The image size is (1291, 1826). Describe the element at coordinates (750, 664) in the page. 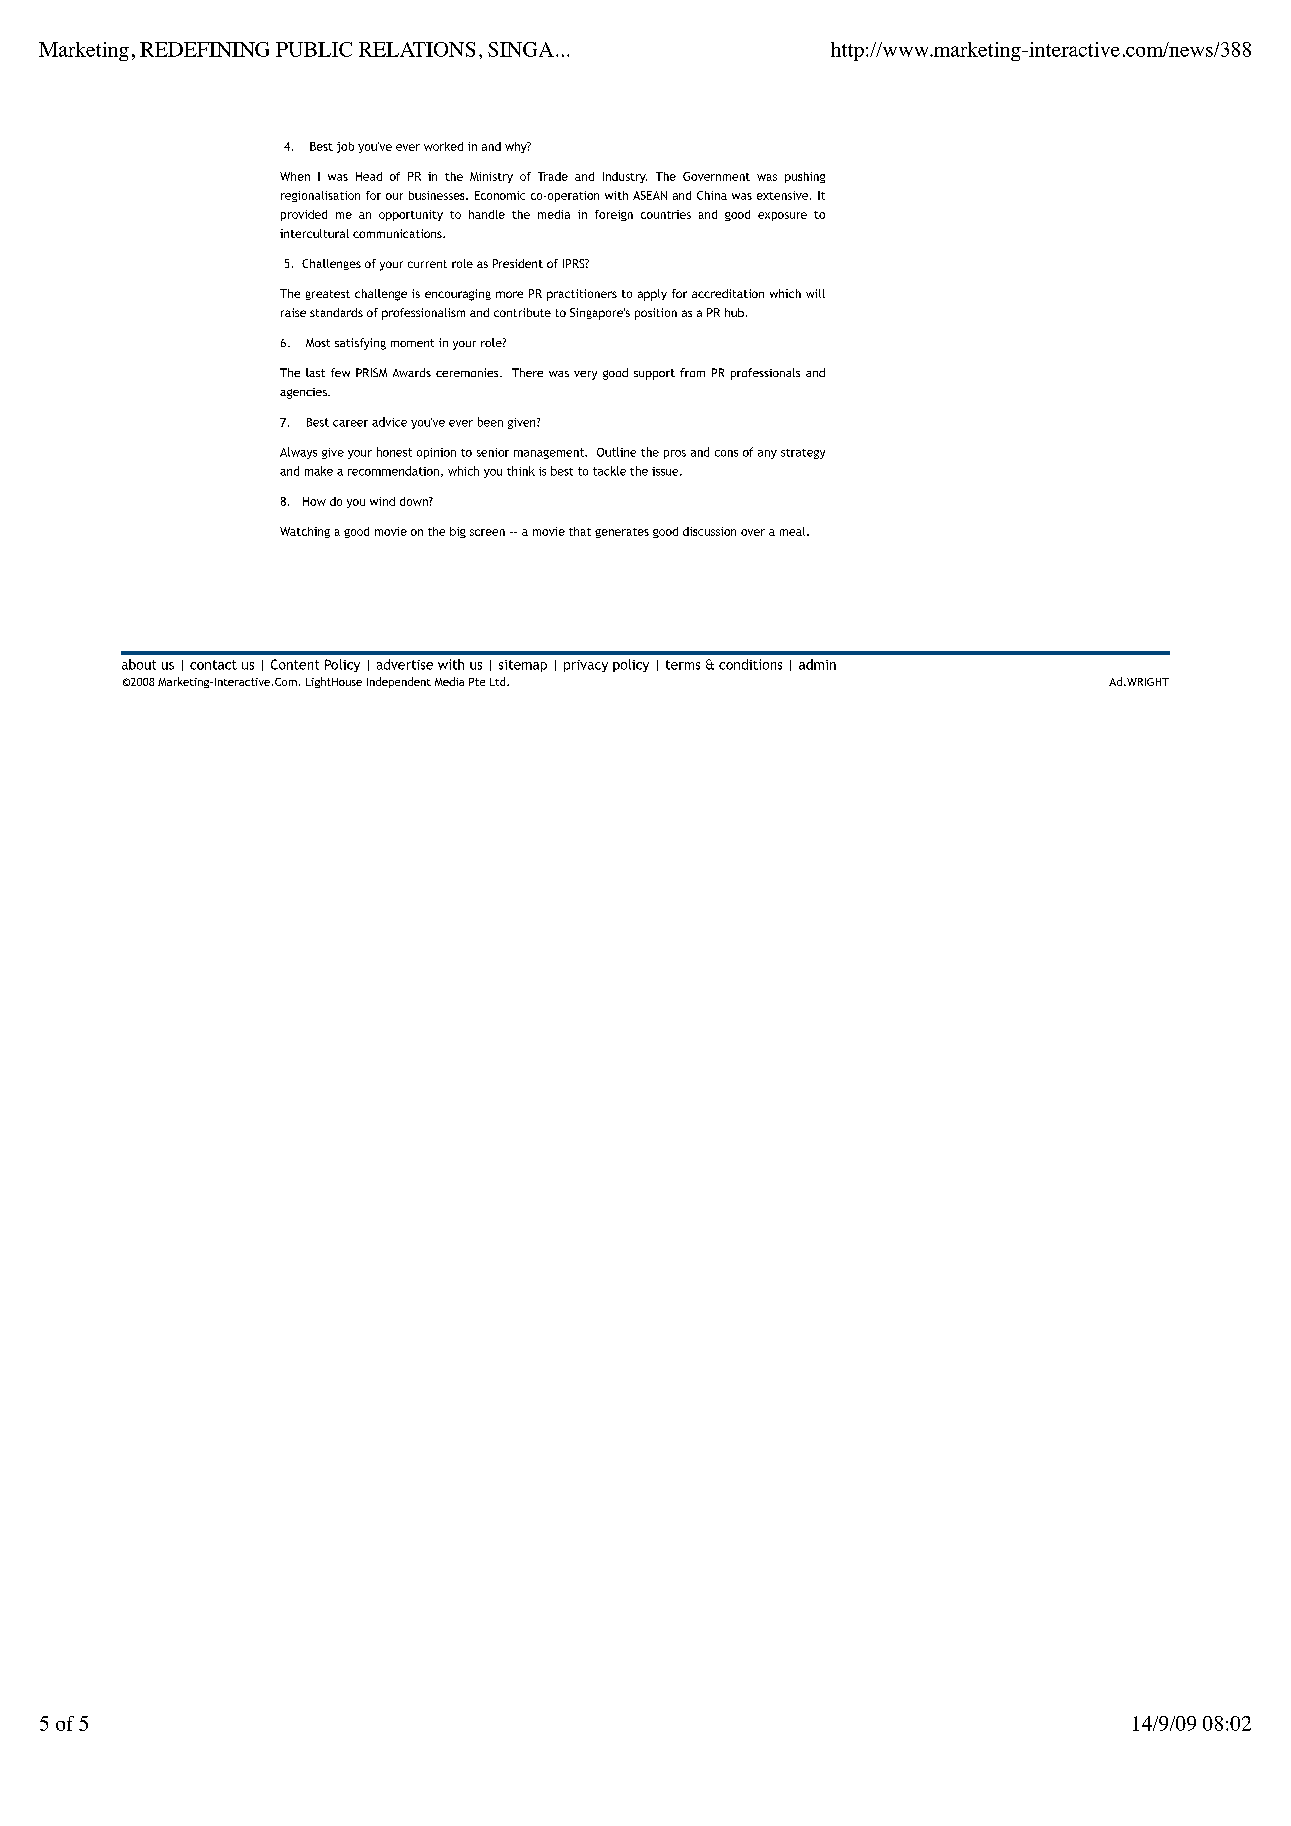

I see `conditions` at that location.
